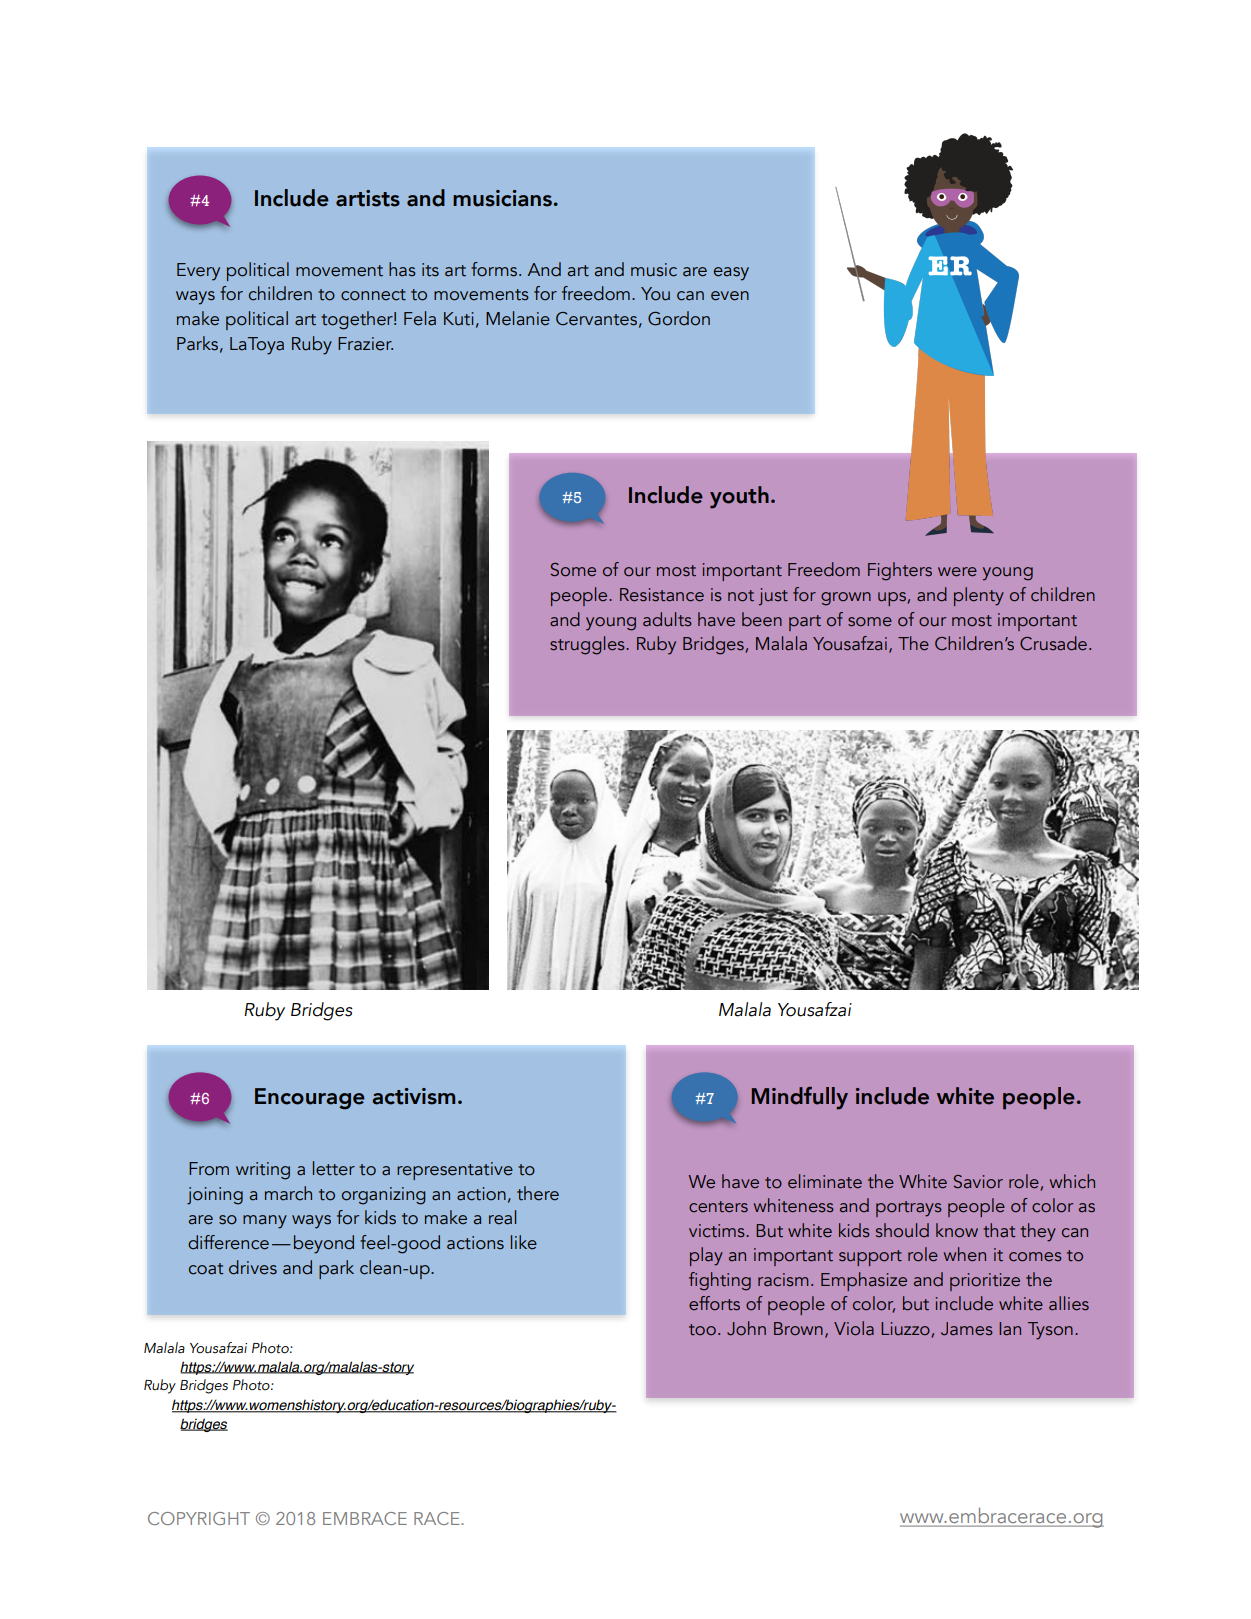  Describe the element at coordinates (368, 198) in the screenshot. I see `artists` at that location.
